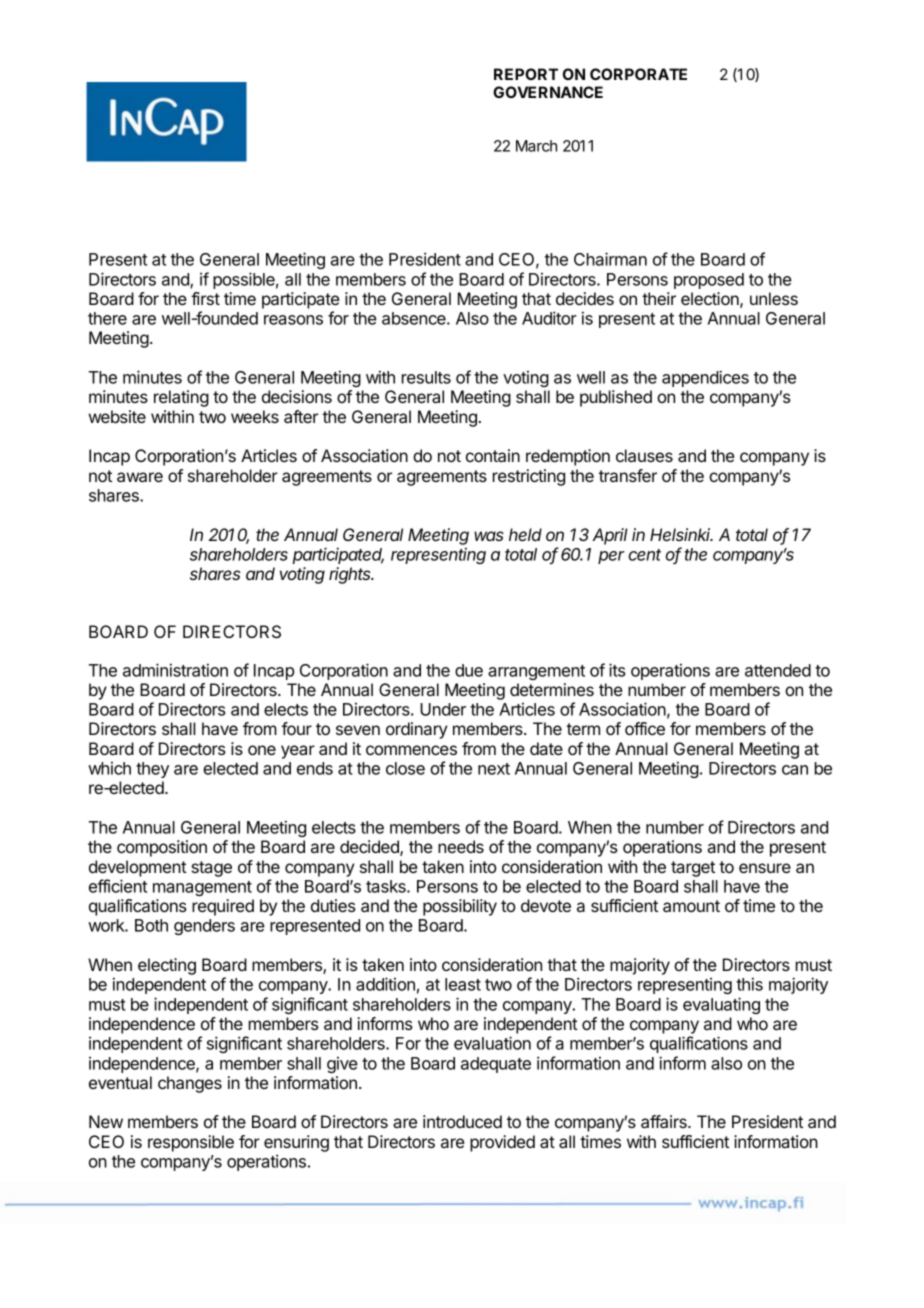  What do you see at coordinates (175, 670) in the page?
I see `administration` at bounding box center [175, 670].
